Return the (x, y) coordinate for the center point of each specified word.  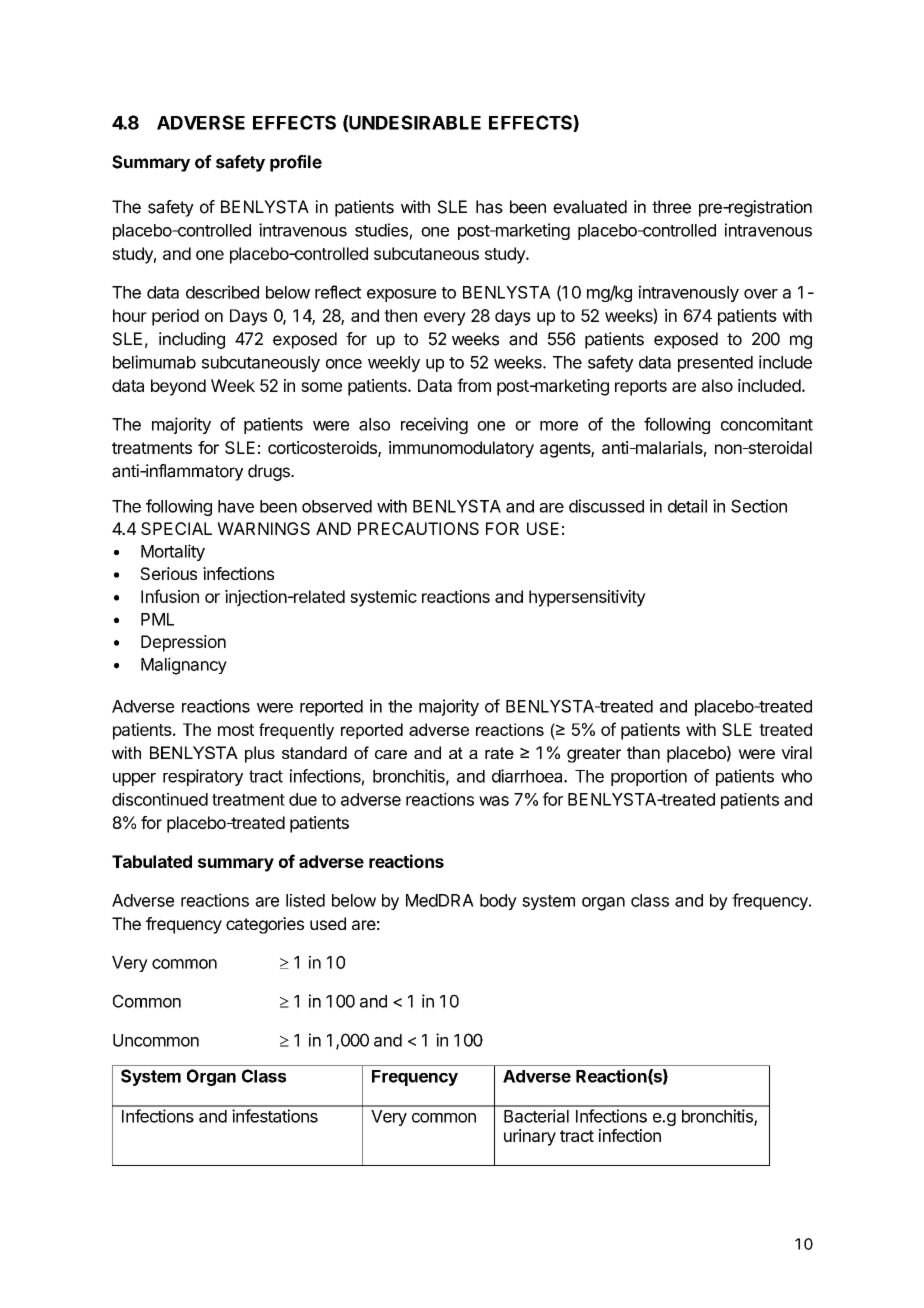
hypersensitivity (587, 598)
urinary (530, 1137)
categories (265, 925)
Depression (183, 643)
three (671, 207)
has (489, 207)
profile (296, 163)
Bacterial (536, 1116)
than (643, 752)
